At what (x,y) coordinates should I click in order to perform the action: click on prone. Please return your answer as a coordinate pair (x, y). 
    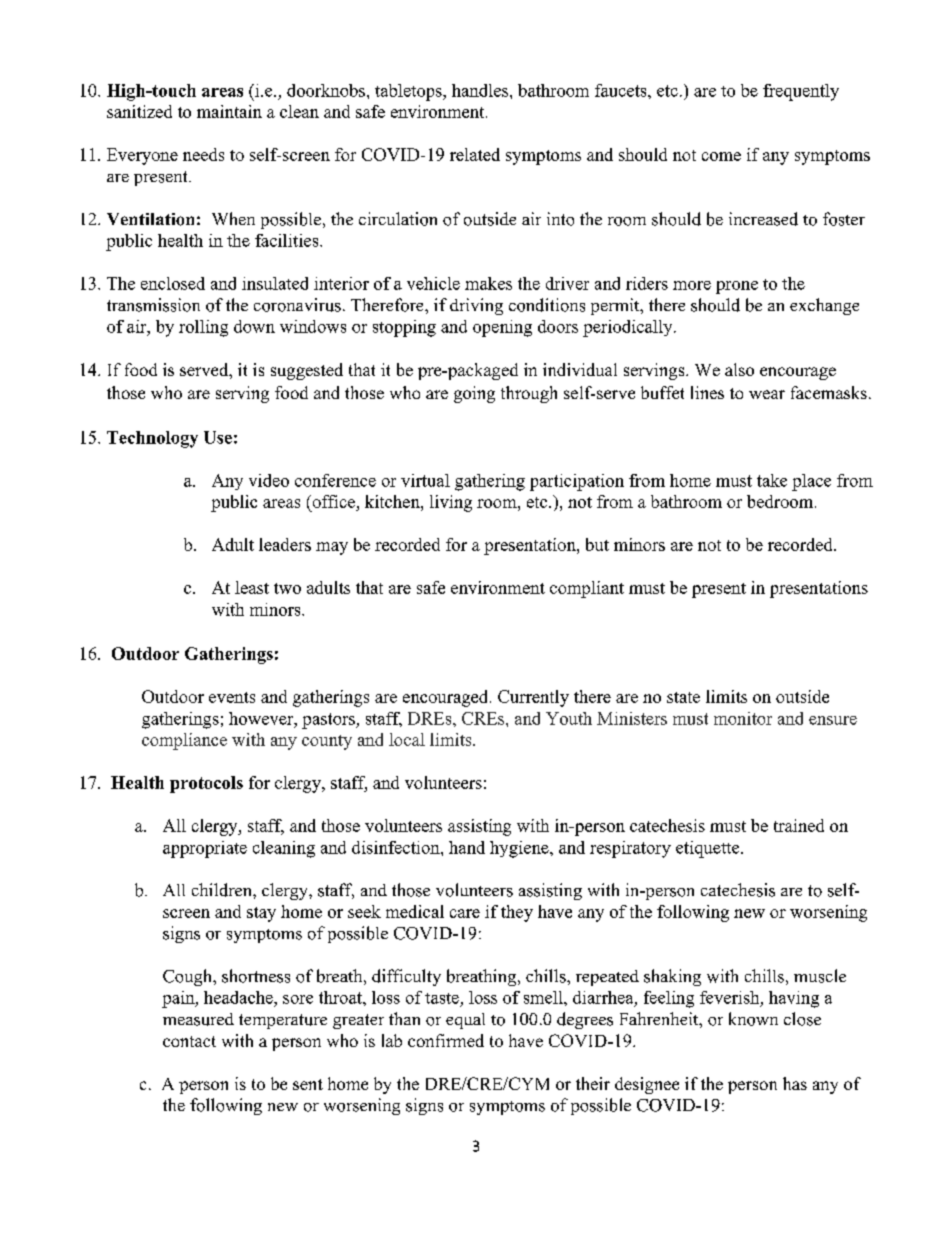
    Looking at the image, I should click on (737, 287).
